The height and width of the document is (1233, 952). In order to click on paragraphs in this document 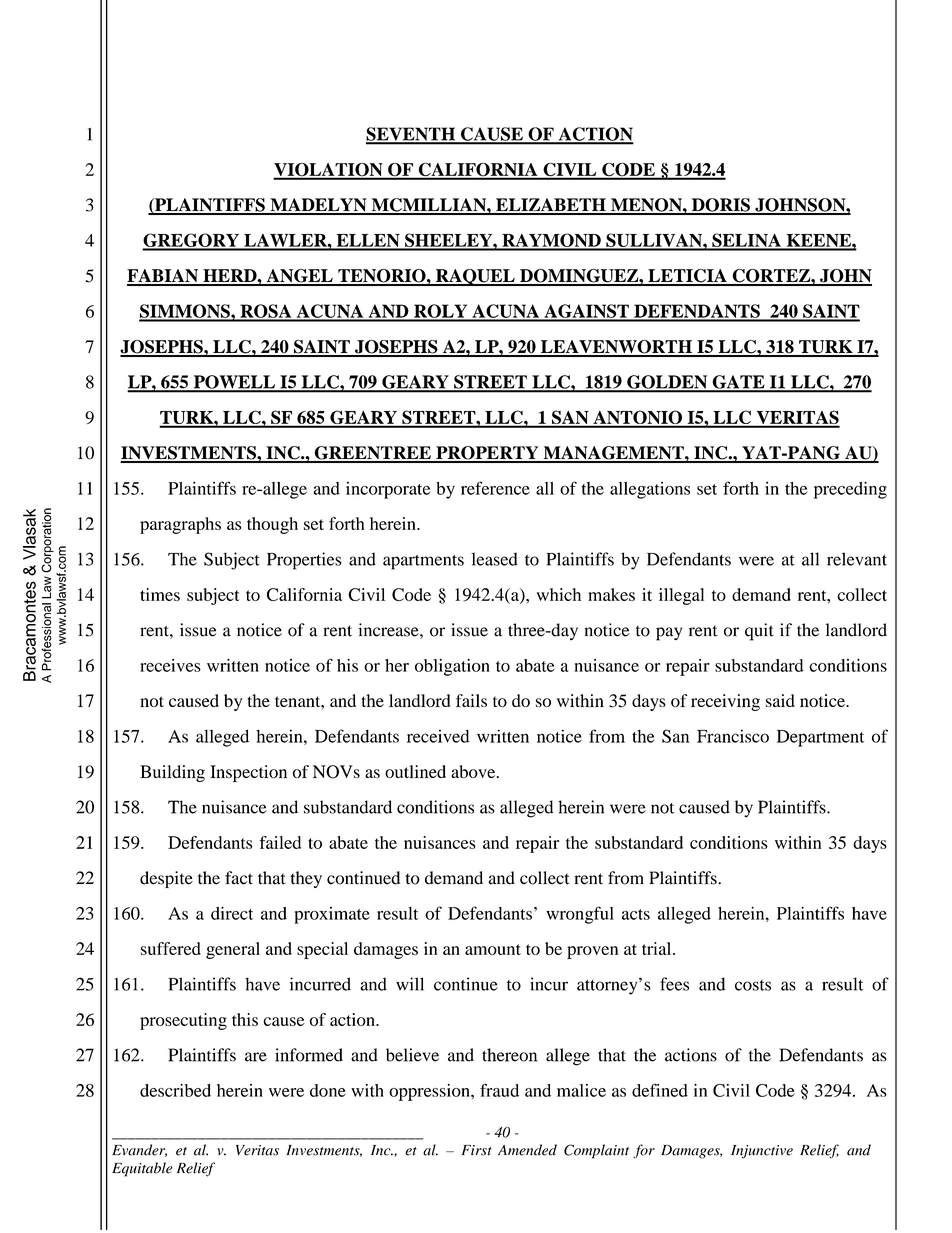, I will do `click(180, 525)`.
